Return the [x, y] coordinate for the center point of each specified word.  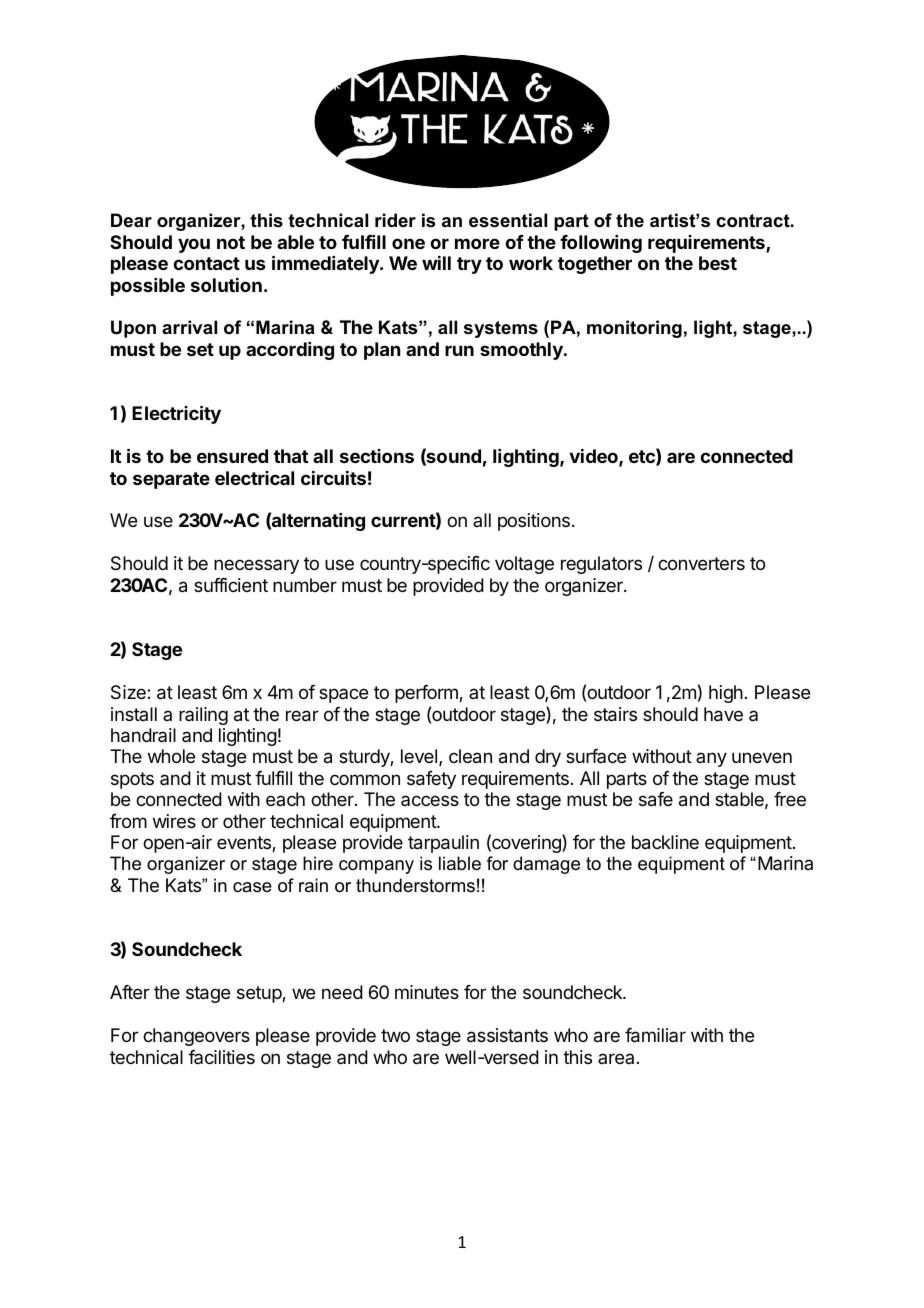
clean [470, 756]
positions [534, 522]
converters [701, 563]
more [477, 243]
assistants [507, 1035]
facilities [221, 1057]
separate [171, 480]
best [718, 263]
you [194, 245]
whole [171, 756]
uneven [762, 757]
